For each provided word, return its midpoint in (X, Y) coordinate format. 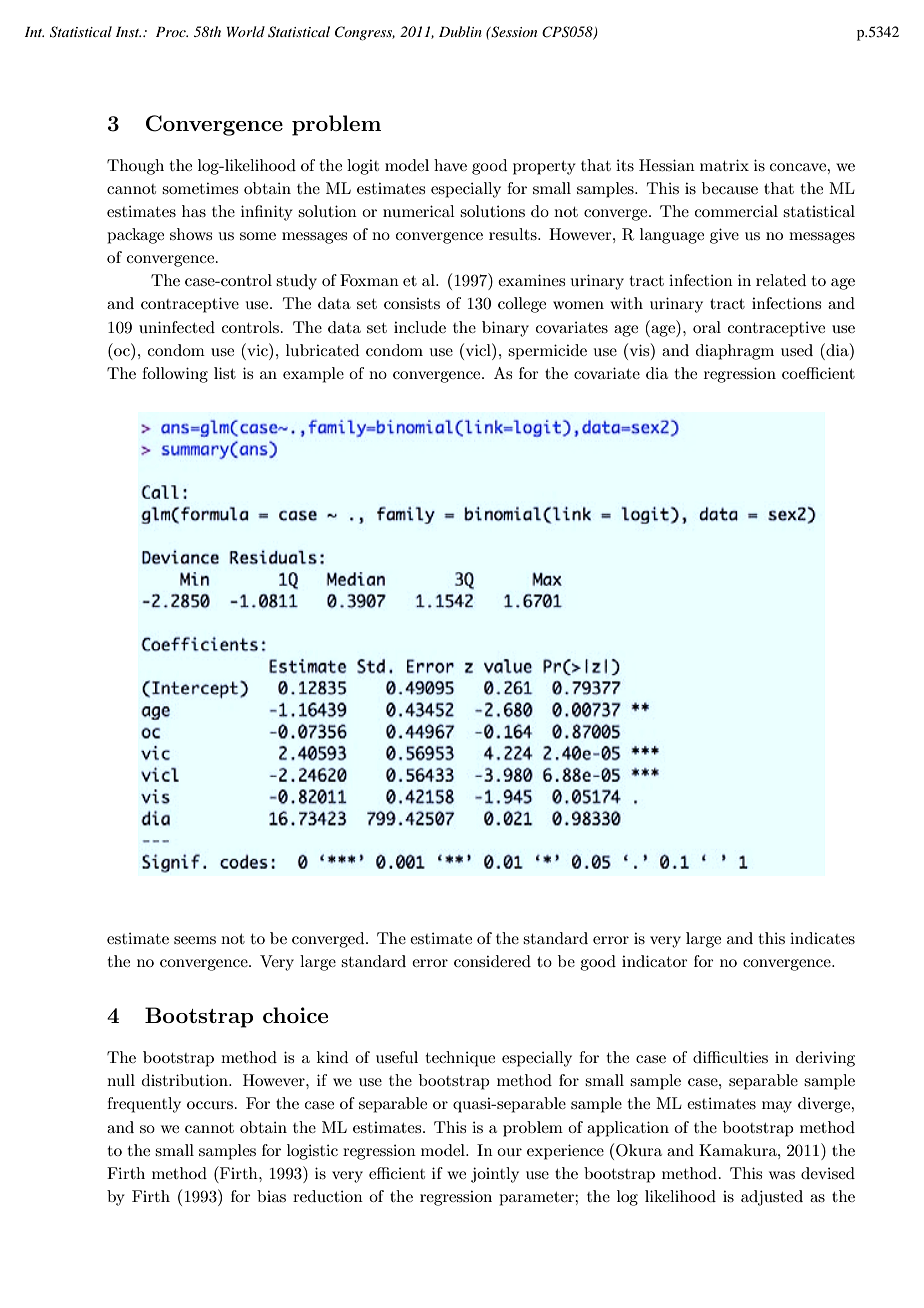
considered (492, 961)
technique (460, 1059)
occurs (210, 1105)
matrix (724, 165)
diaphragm (735, 352)
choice (295, 1015)
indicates (822, 938)
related (781, 280)
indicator (655, 961)
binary (505, 329)
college (522, 305)
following (175, 375)
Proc (172, 32)
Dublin (460, 31)
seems (195, 940)
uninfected (177, 327)
